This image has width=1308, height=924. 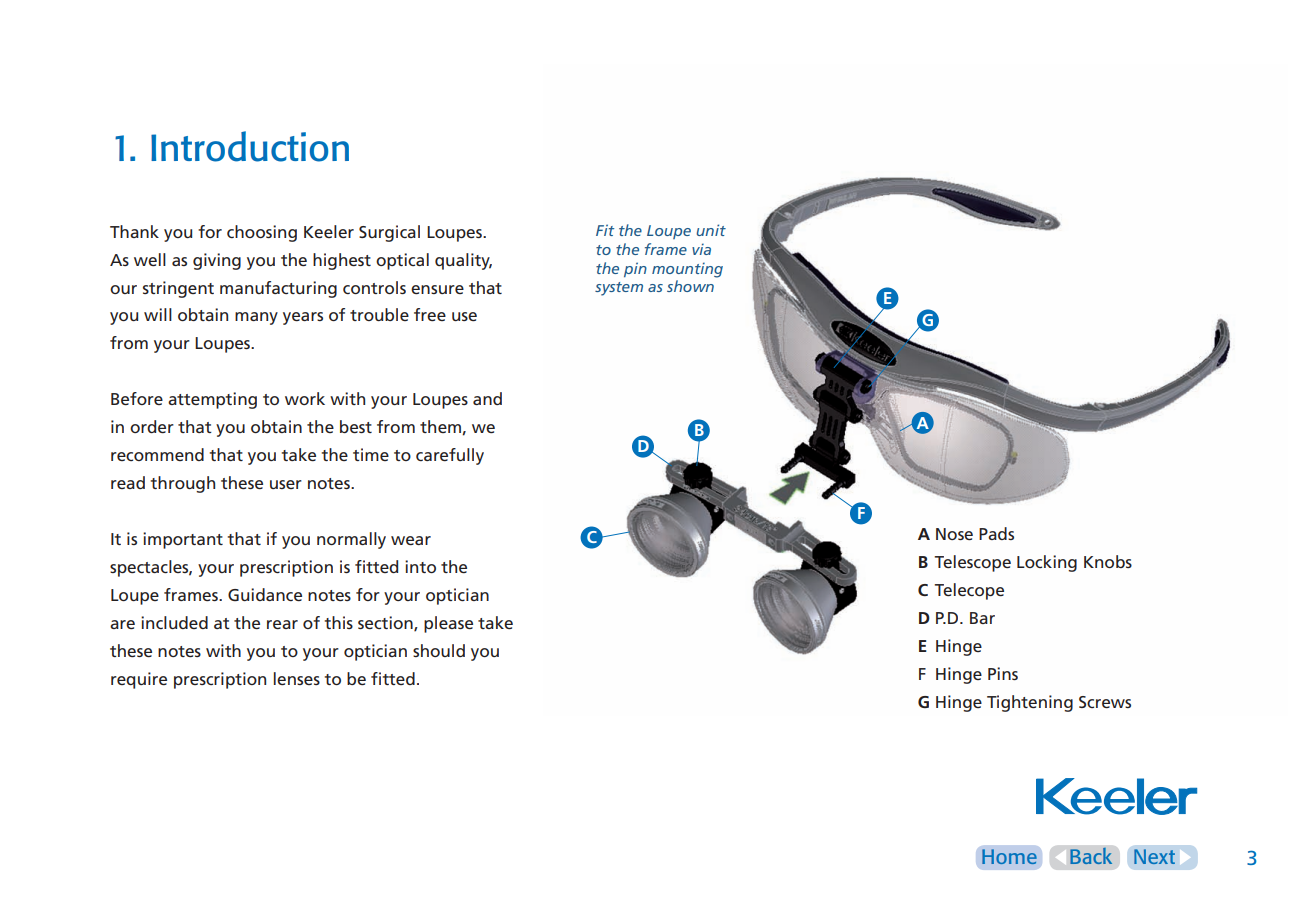 I want to click on Introduction, so click(x=250, y=146).
